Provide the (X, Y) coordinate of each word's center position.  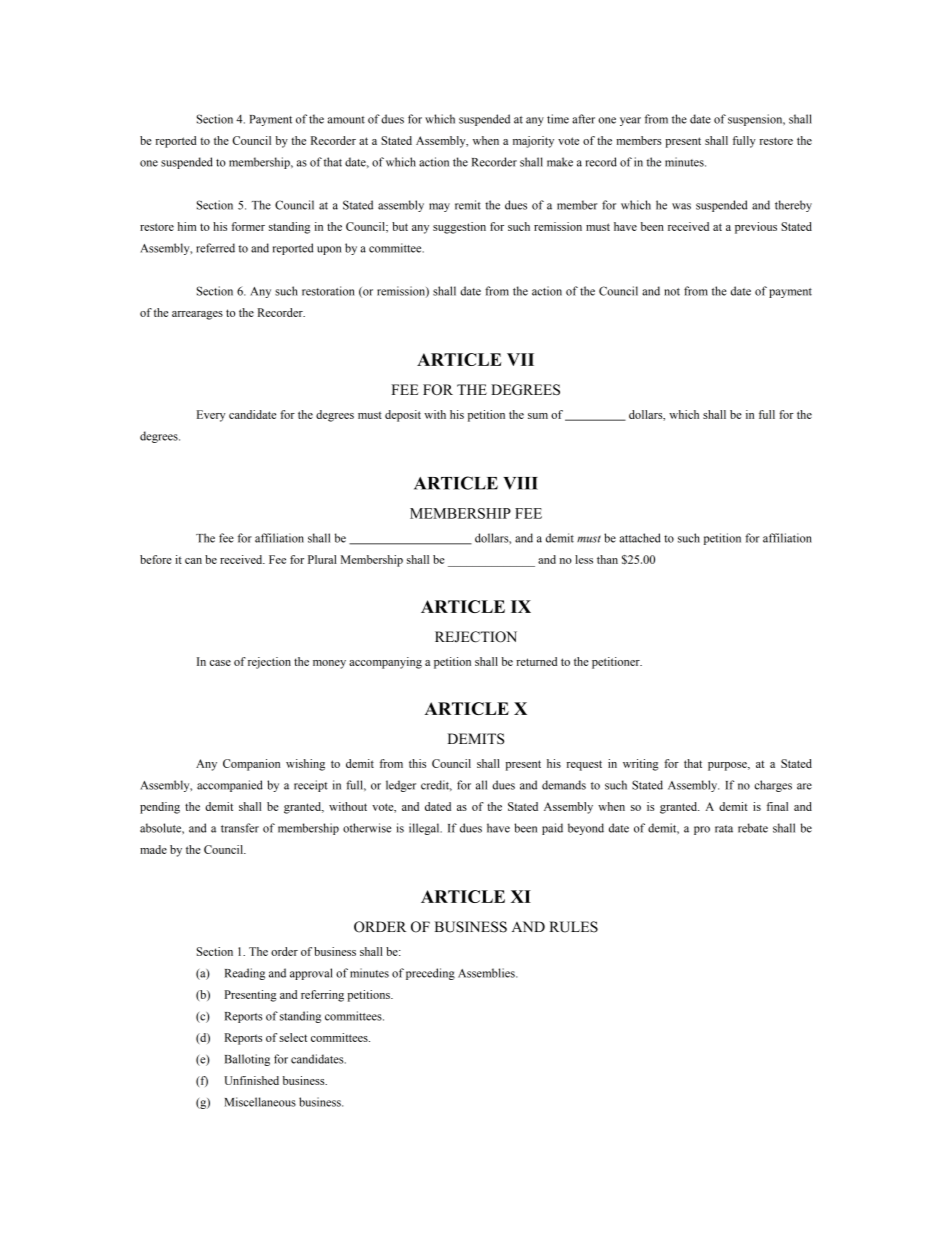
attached (640, 538)
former (248, 226)
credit (436, 785)
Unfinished (251, 1080)
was (681, 206)
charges (773, 786)
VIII (520, 483)
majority (533, 142)
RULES (573, 927)
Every (211, 416)
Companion (251, 765)
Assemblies (487, 973)
